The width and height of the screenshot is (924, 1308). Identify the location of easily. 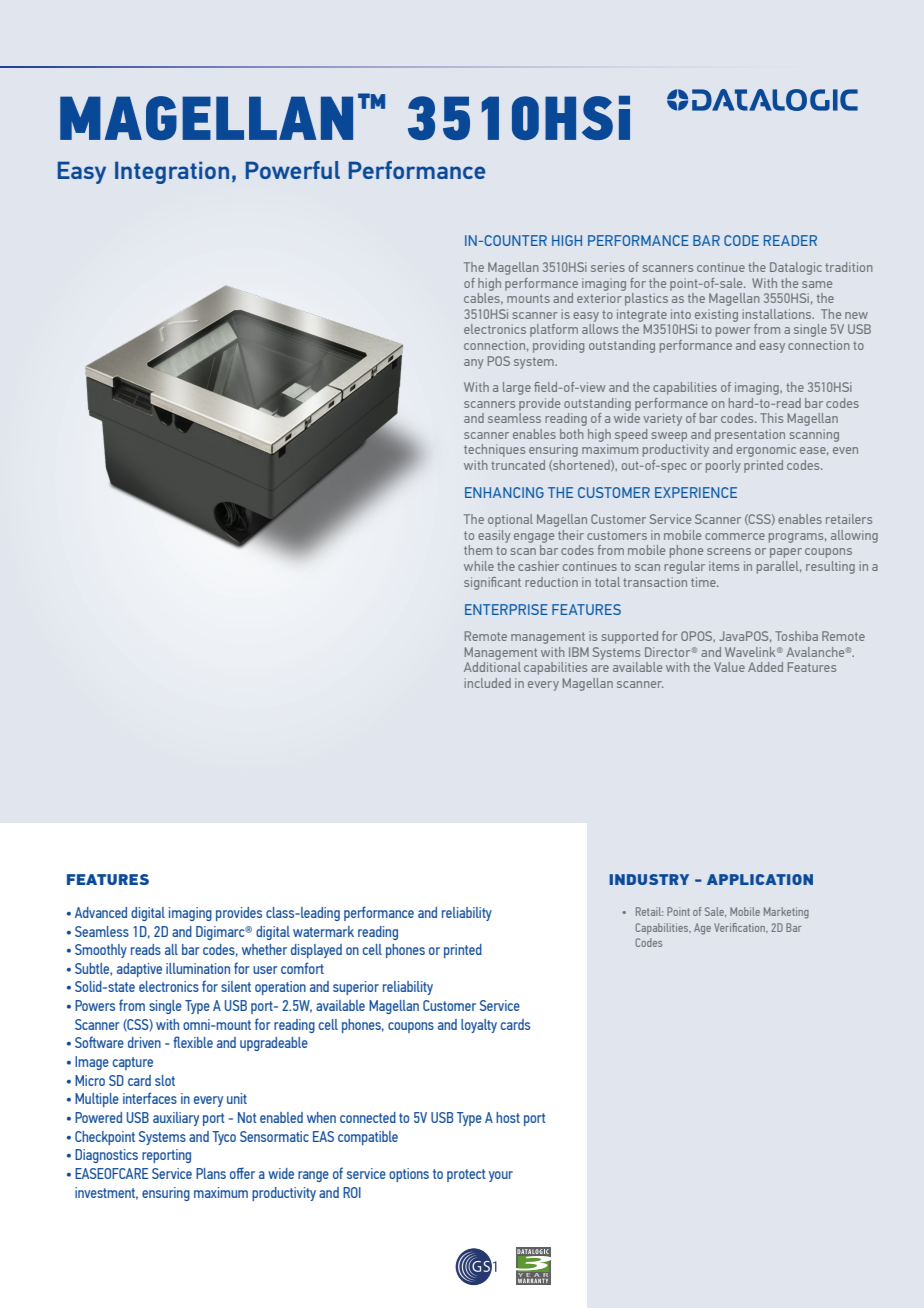
(494, 536).
